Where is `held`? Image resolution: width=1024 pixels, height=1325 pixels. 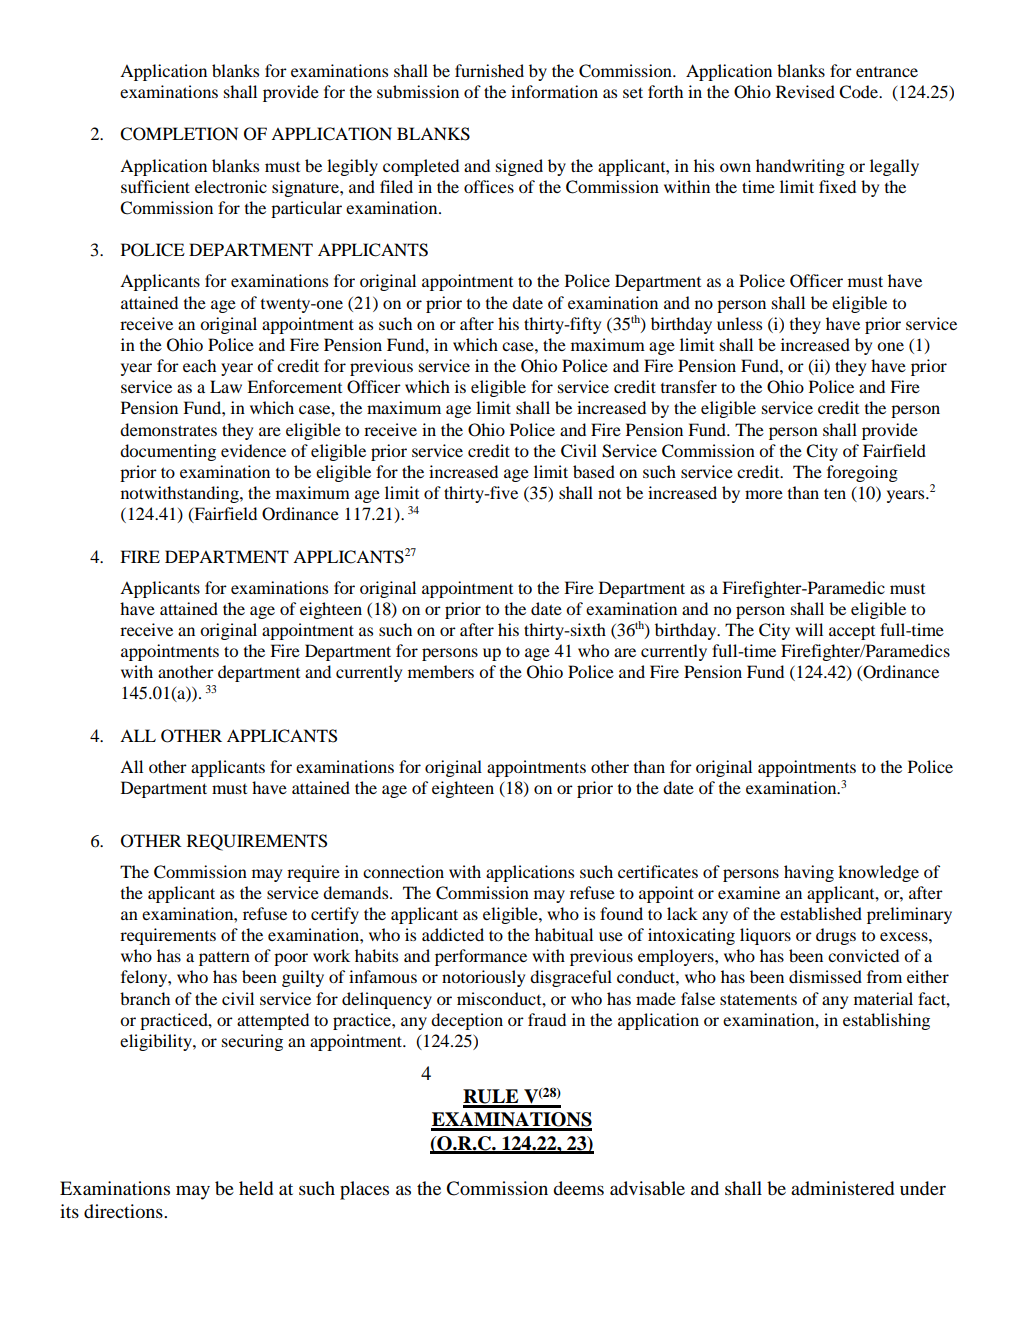
held is located at coordinates (256, 1188).
